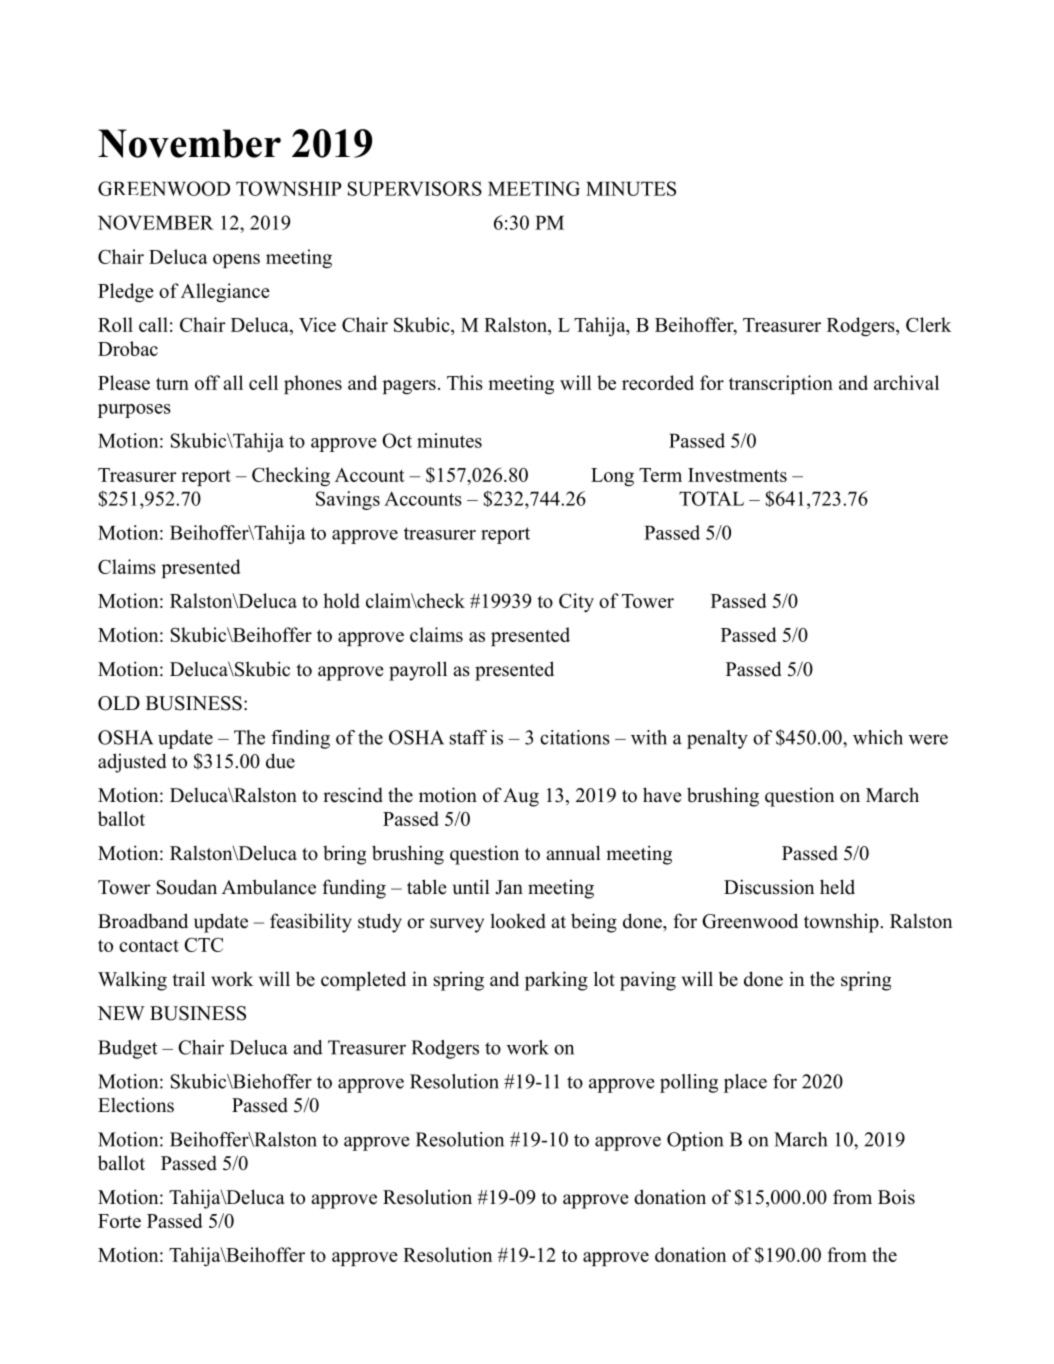 This page has width=1054, height=1364. I want to click on citations, so click(575, 737).
